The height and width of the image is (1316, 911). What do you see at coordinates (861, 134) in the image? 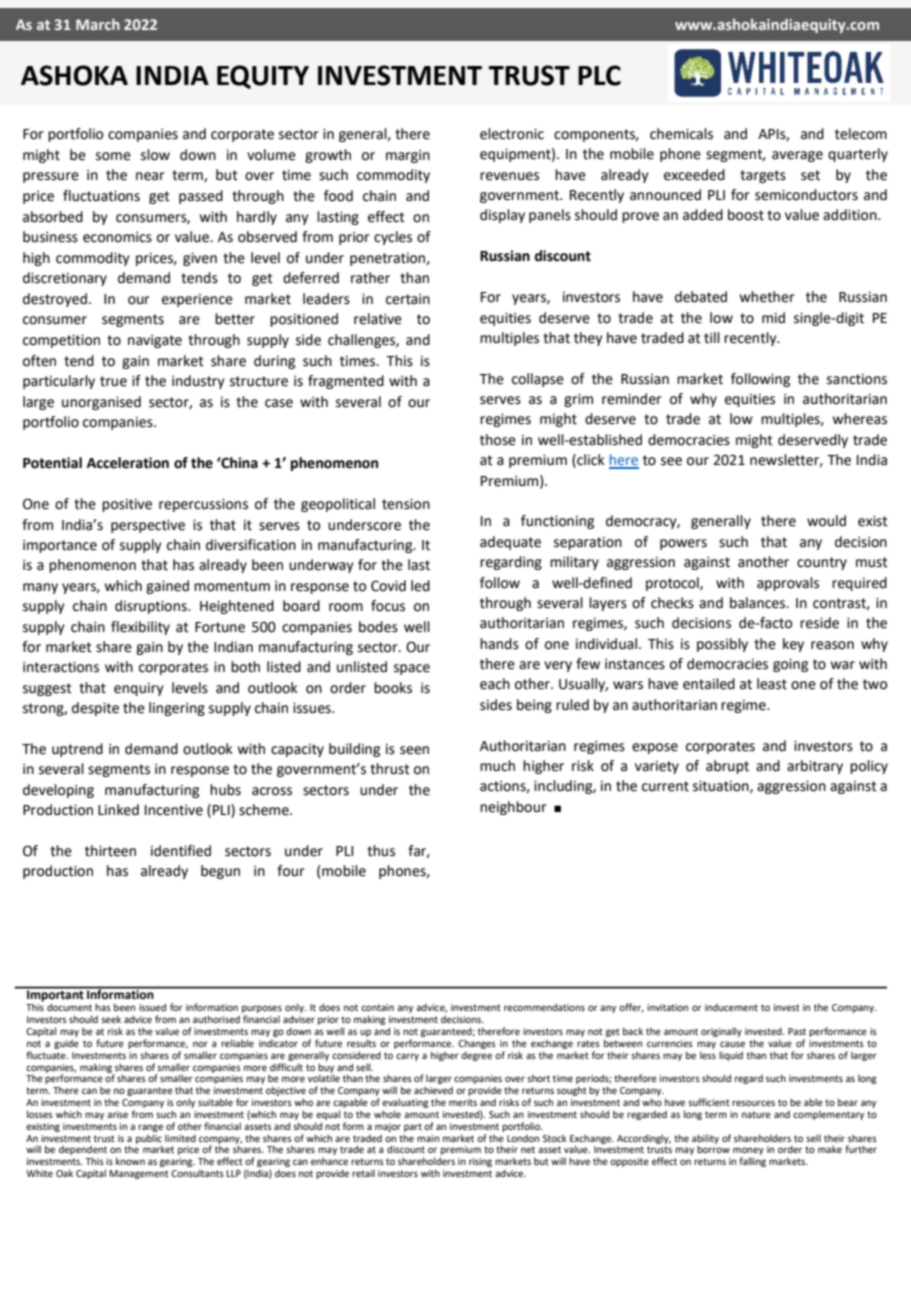
I see `telecom` at bounding box center [861, 134].
